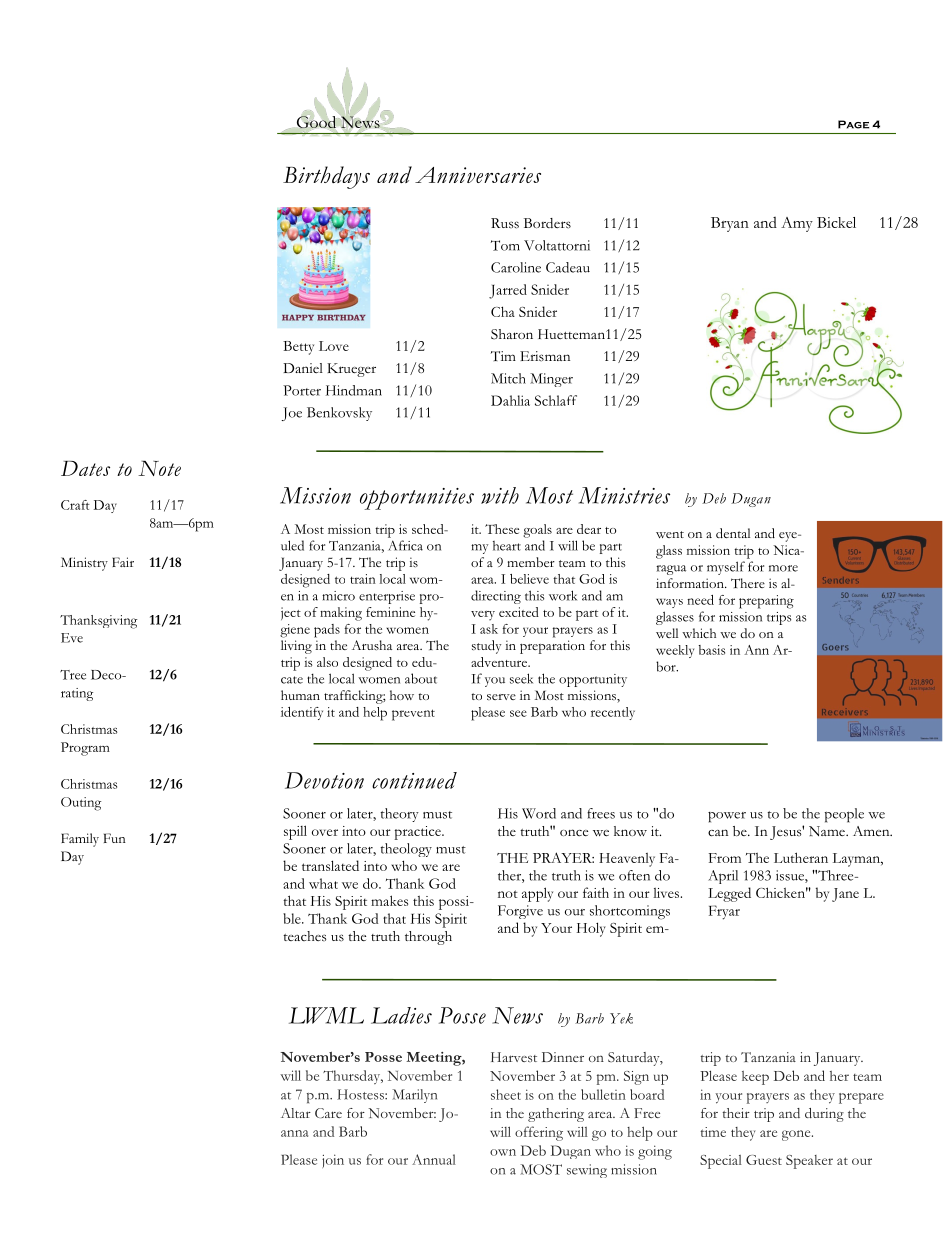 This screenshot has height=1233, width=952. I want to click on Page, so click(853, 124).
